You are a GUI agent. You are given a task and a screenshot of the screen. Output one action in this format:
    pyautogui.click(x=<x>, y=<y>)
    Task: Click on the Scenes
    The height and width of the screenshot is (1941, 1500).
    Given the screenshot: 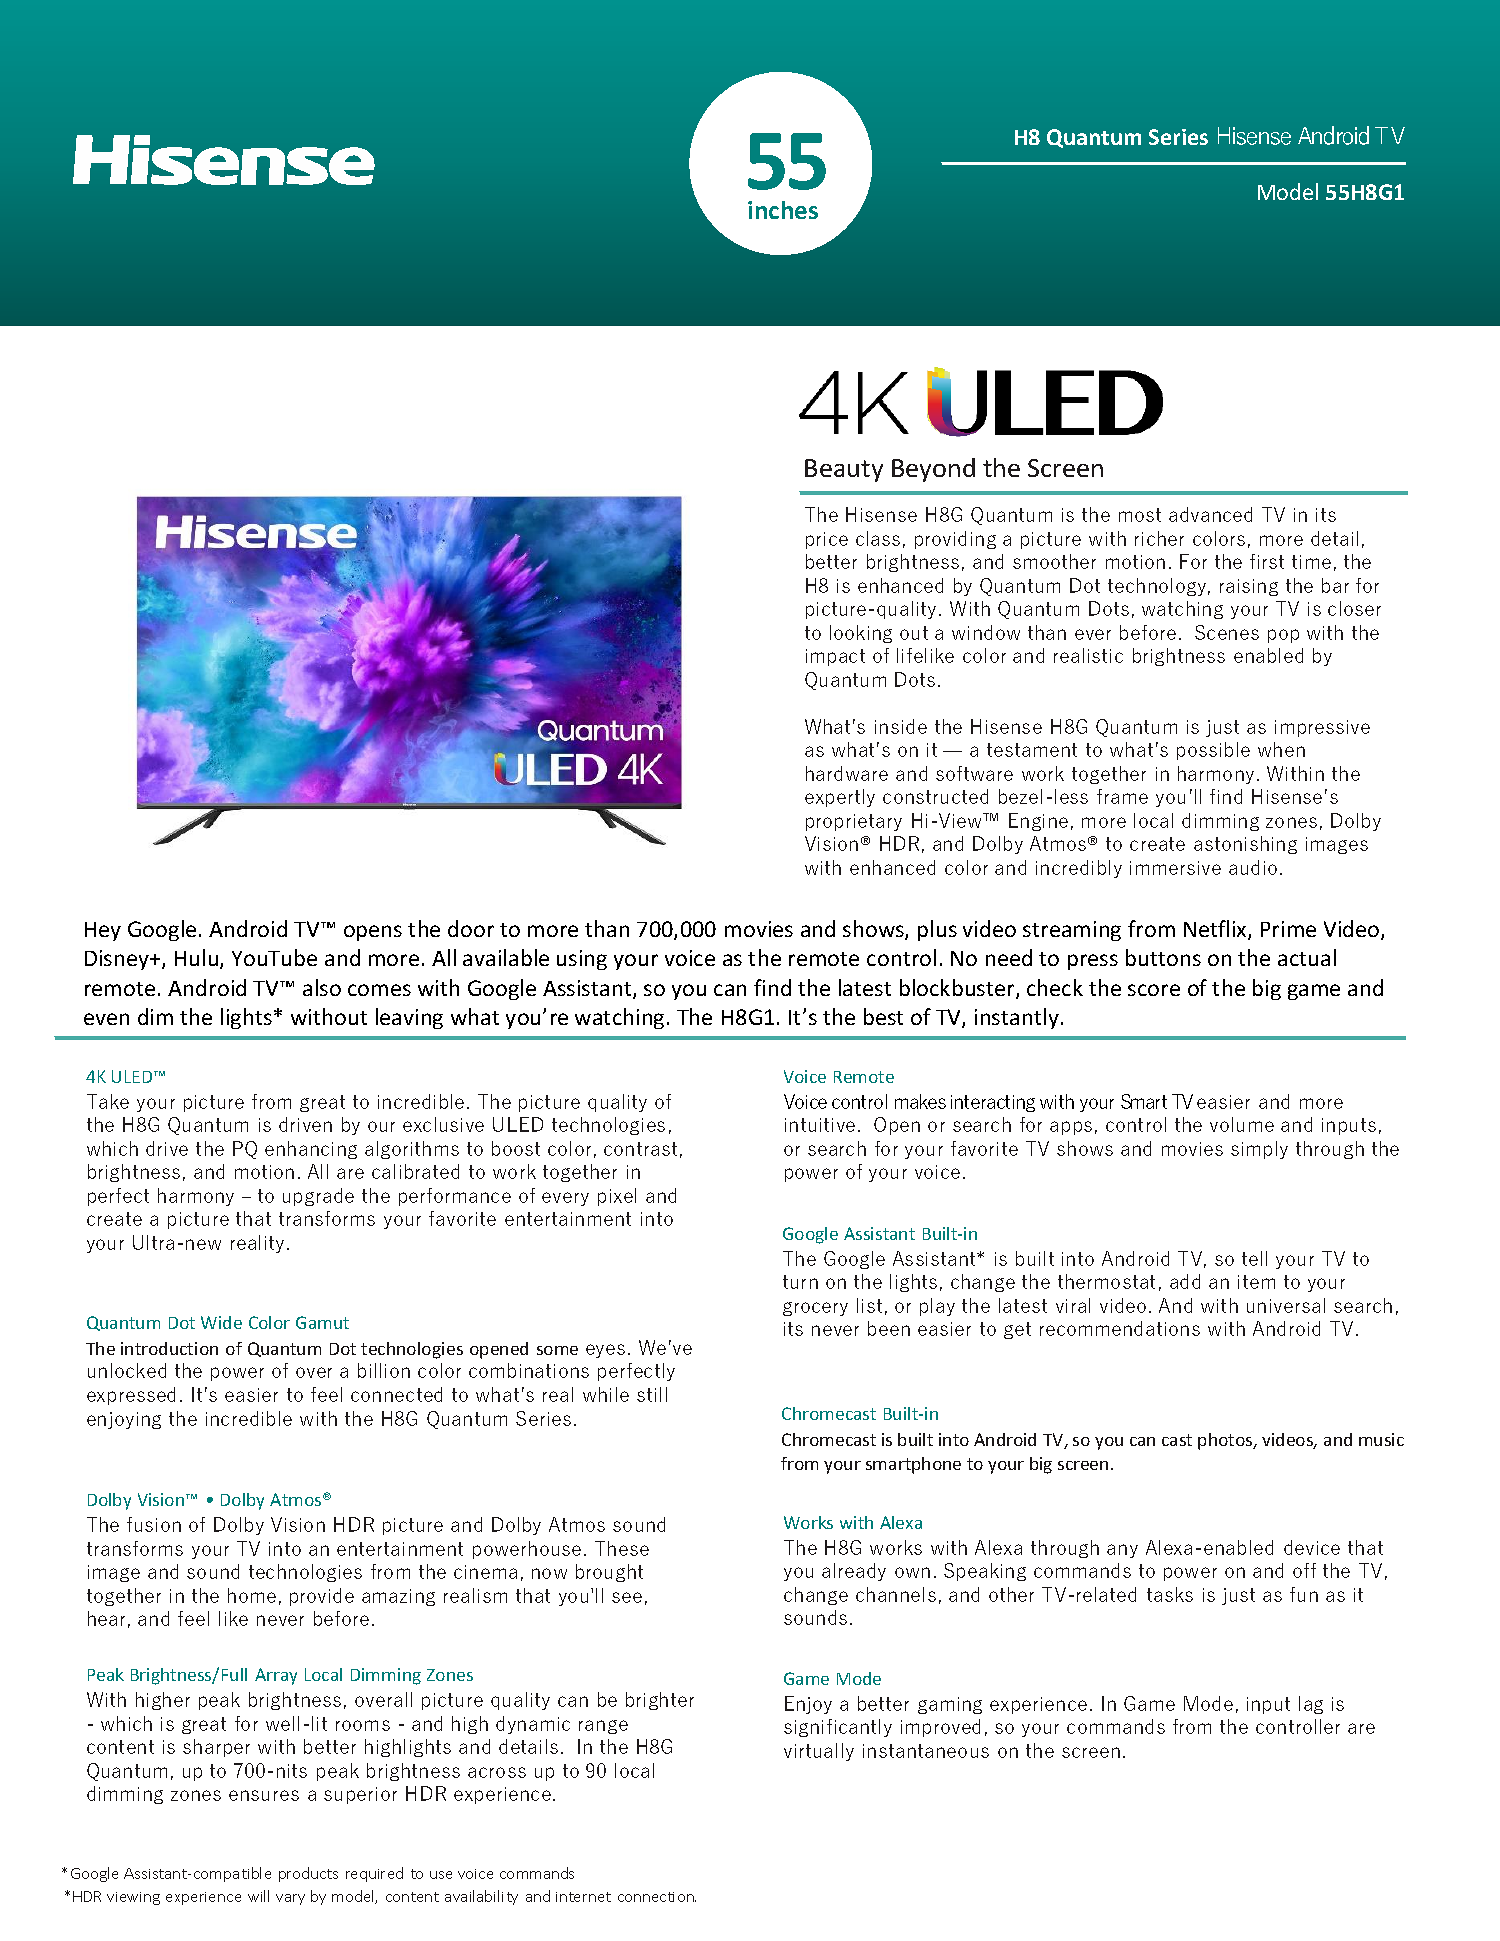 What is the action you would take?
    pyautogui.click(x=1227, y=632)
